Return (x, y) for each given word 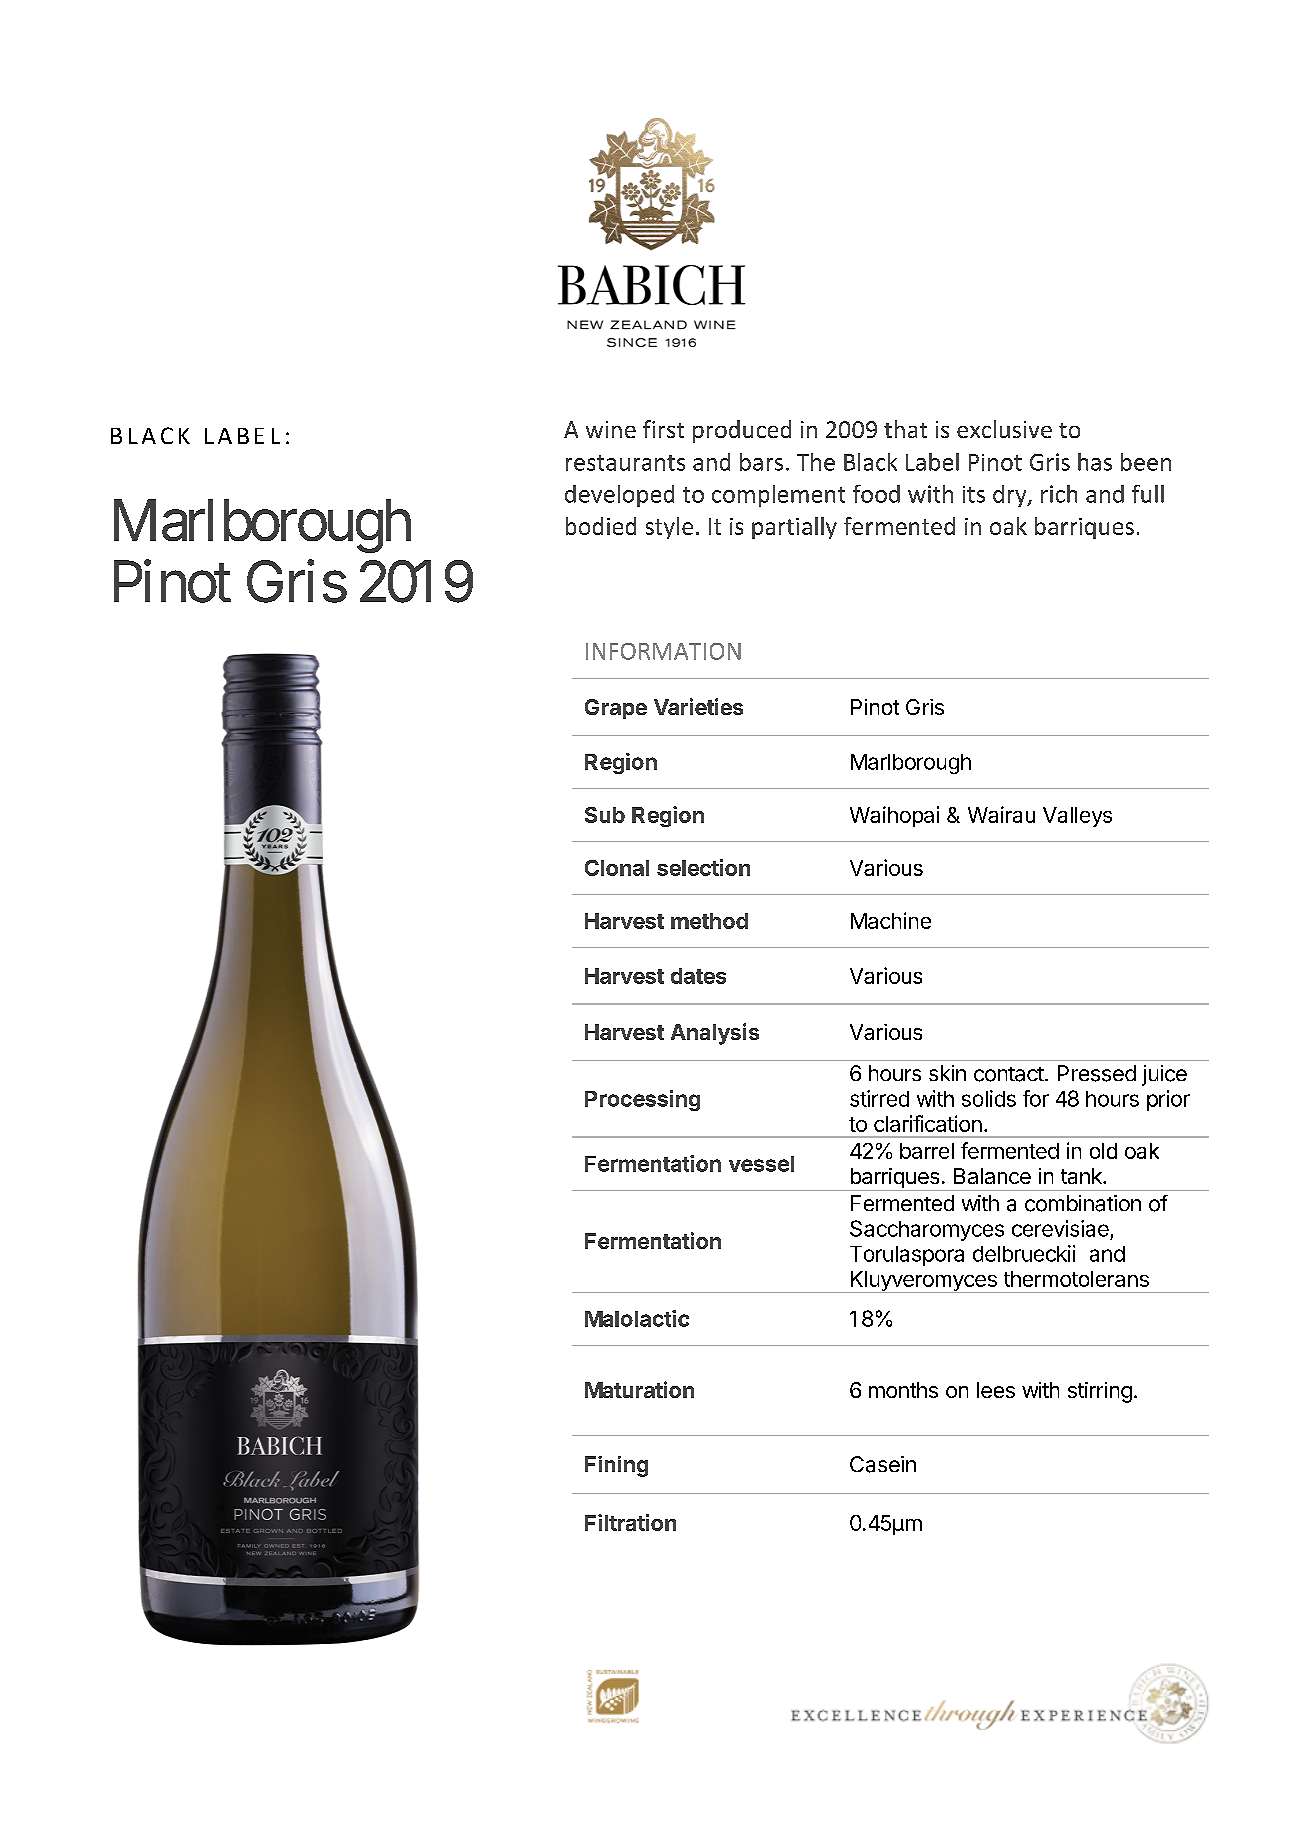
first (663, 429)
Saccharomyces (927, 1230)
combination (1083, 1203)
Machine (891, 920)
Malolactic (637, 1318)
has (1095, 462)
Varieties (698, 706)
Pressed (1097, 1073)
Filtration (630, 1522)
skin (947, 1073)
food (876, 494)
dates (698, 976)
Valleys (1077, 817)
